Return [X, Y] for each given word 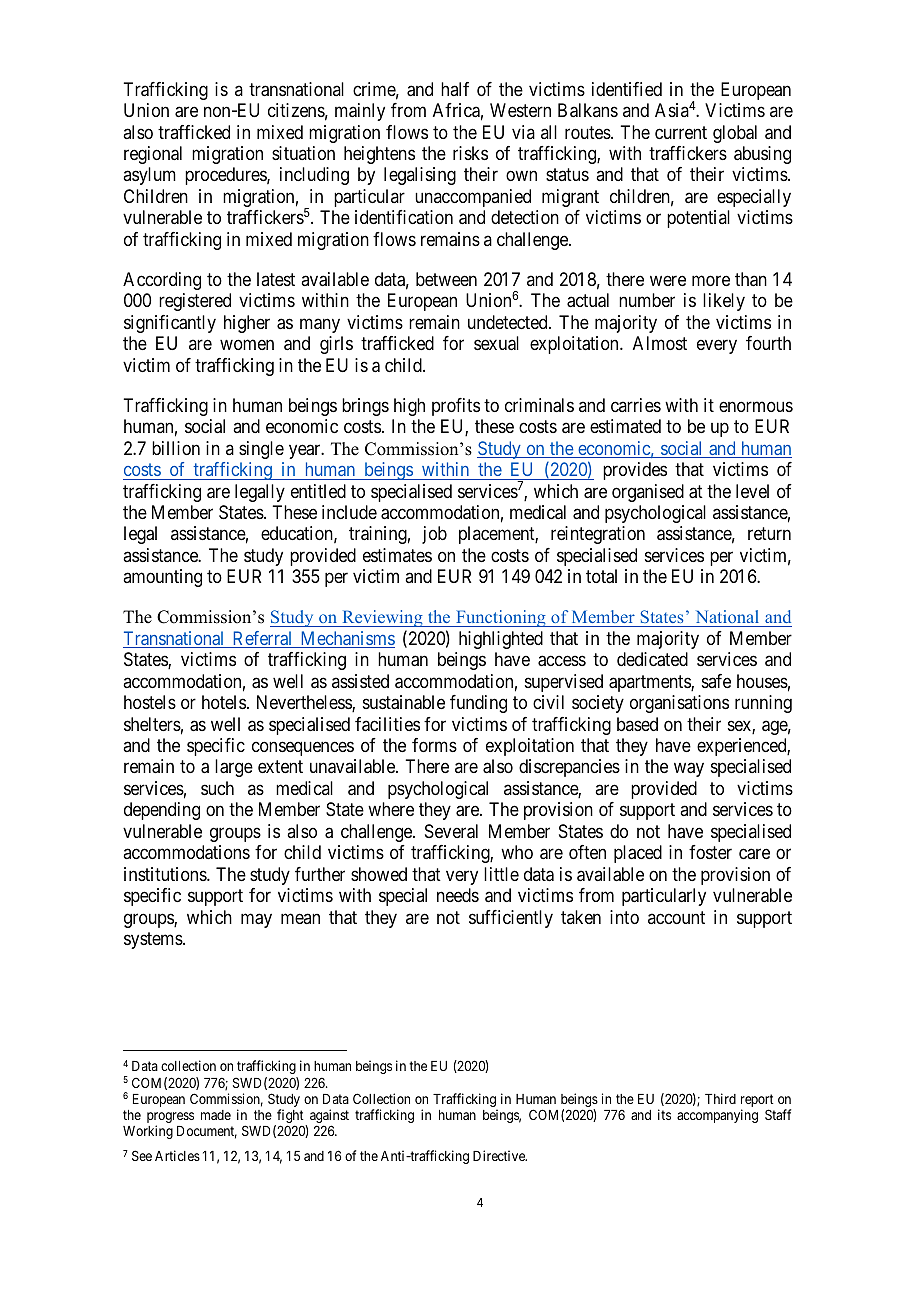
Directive [500, 1155]
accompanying [717, 1116]
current [681, 132]
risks [470, 153]
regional [153, 155]
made [216, 1115]
